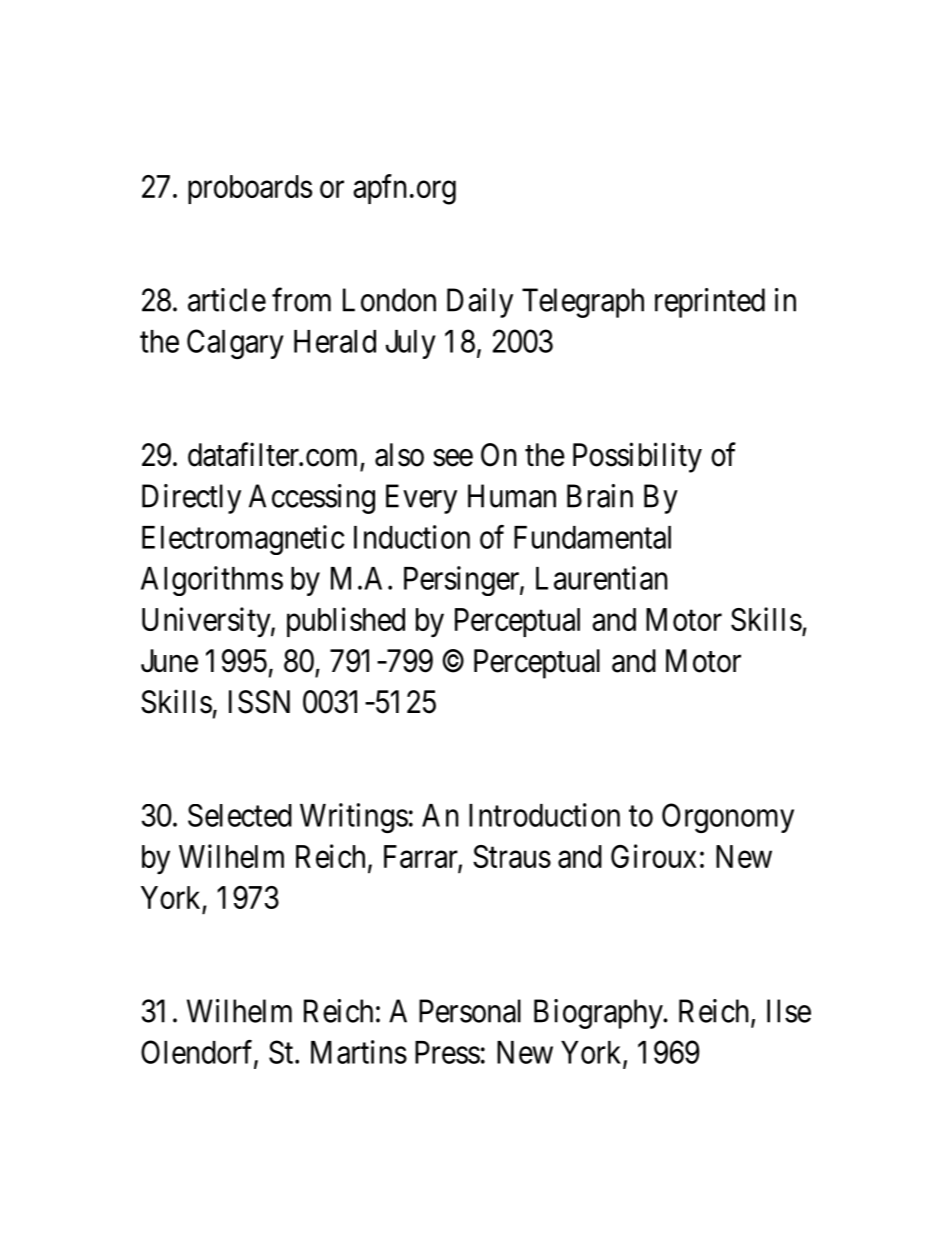  I want to click on Calgary, so click(235, 344).
